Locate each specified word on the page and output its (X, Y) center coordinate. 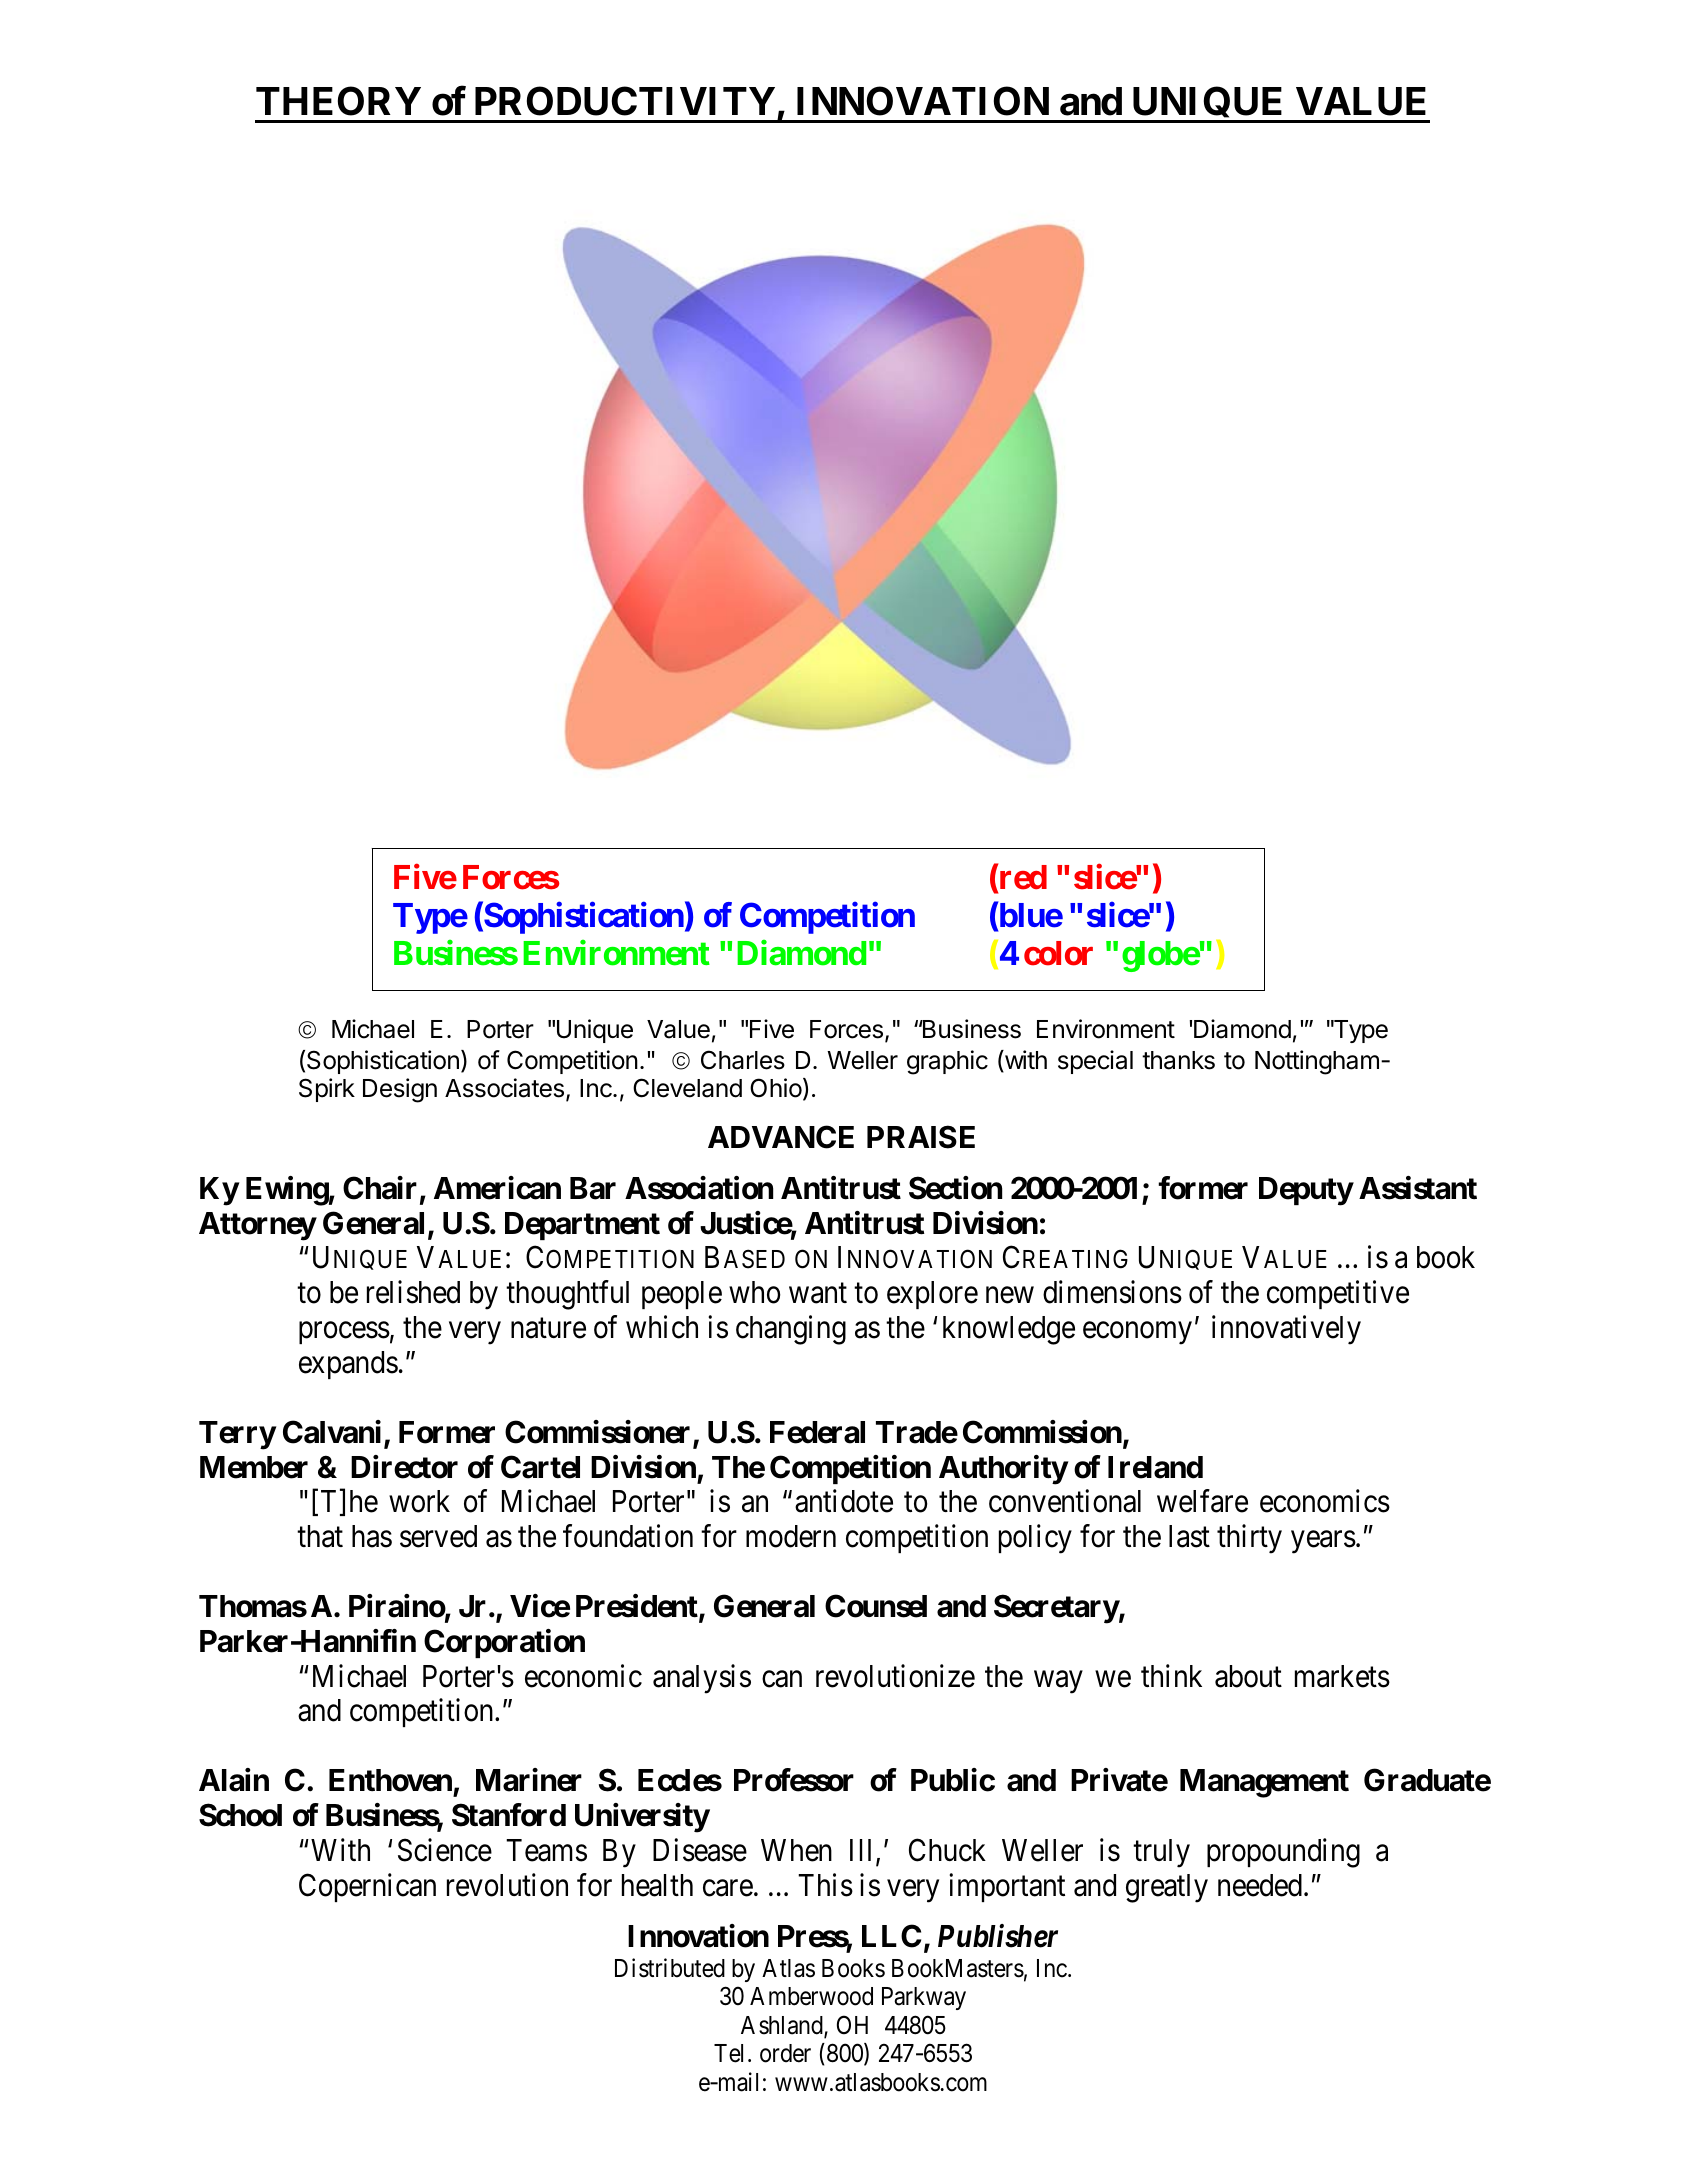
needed (1260, 1885)
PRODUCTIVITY (625, 101)
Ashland (783, 2026)
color (1058, 953)
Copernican (367, 1887)
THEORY (338, 101)
